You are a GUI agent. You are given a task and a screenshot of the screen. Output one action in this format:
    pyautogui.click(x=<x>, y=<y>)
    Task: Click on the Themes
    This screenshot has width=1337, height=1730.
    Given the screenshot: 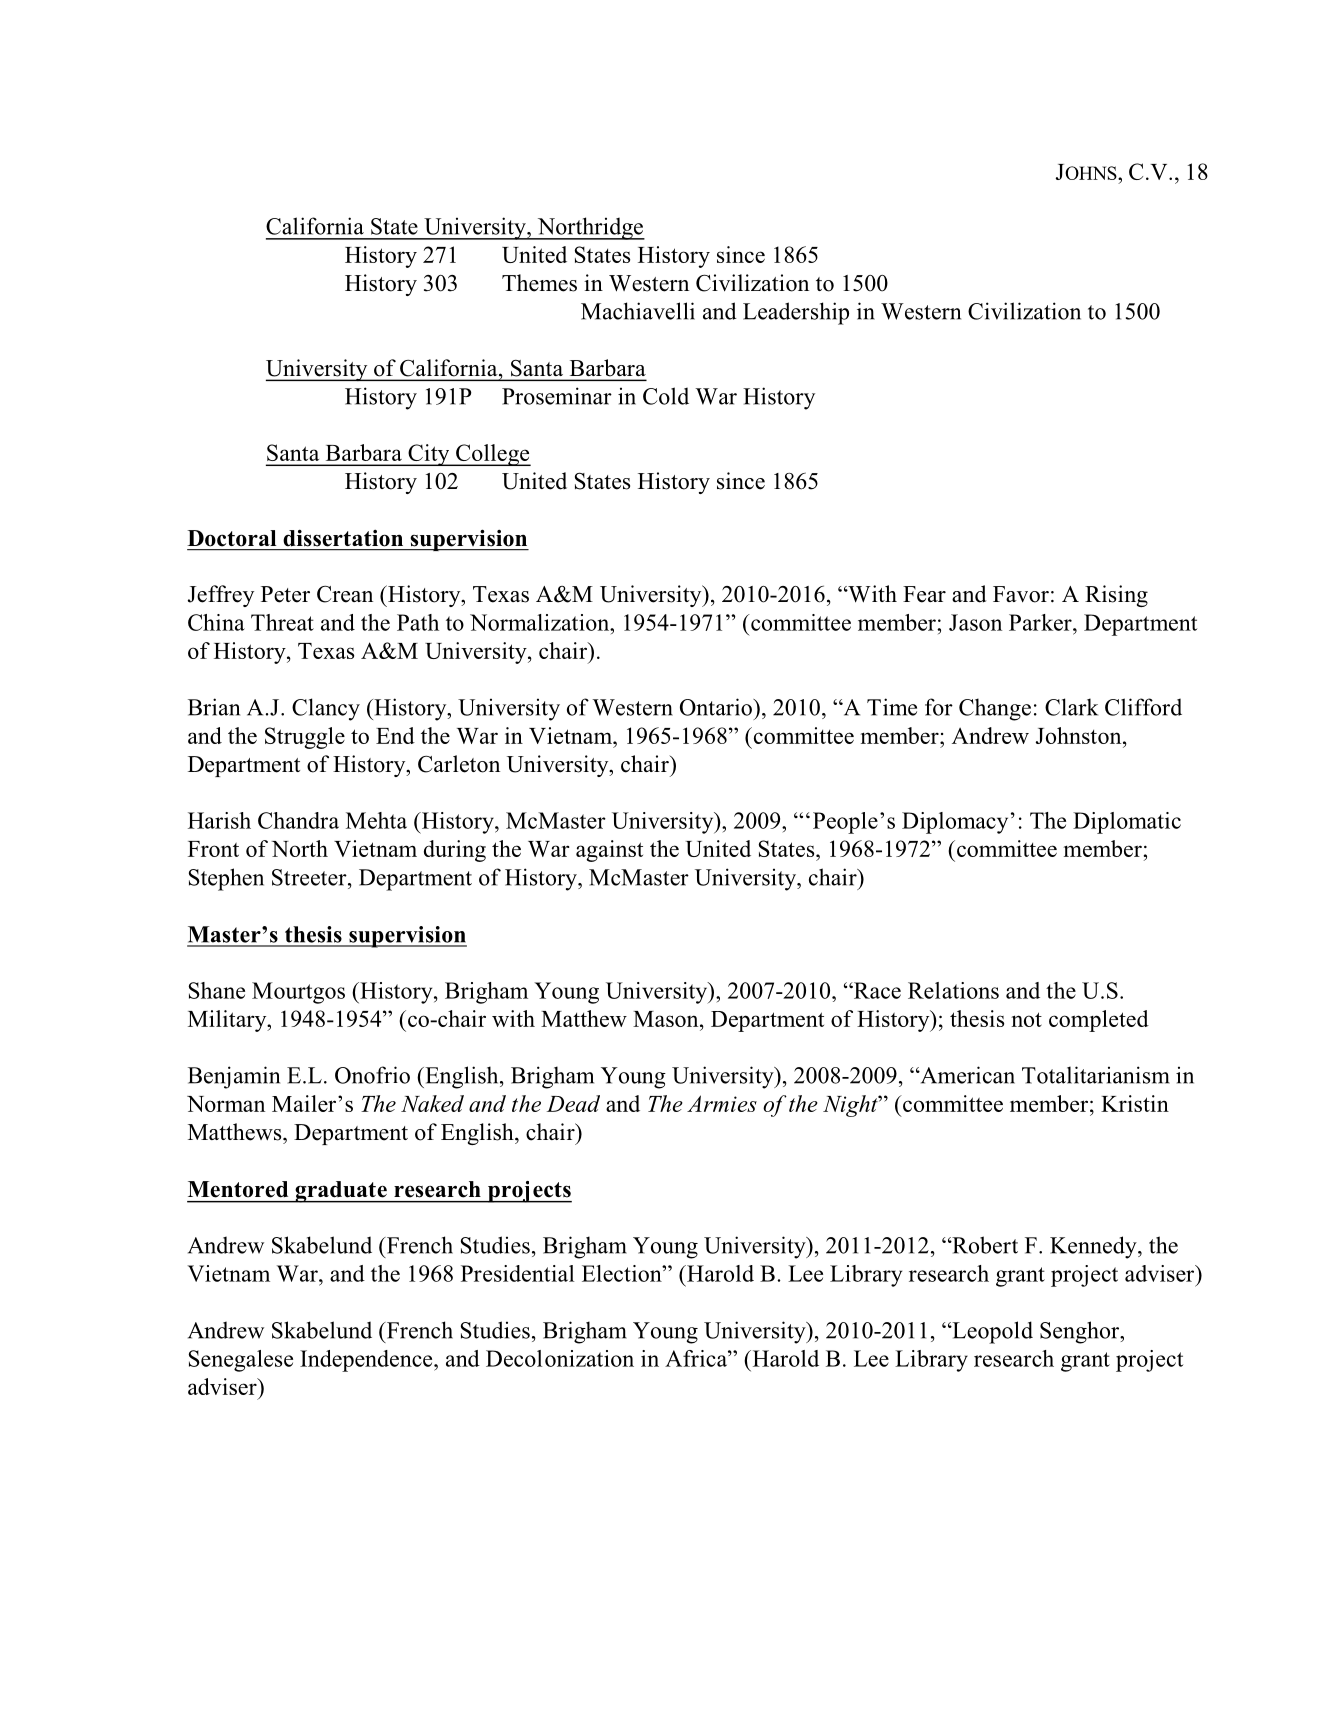 What is the action you would take?
    pyautogui.click(x=539, y=283)
